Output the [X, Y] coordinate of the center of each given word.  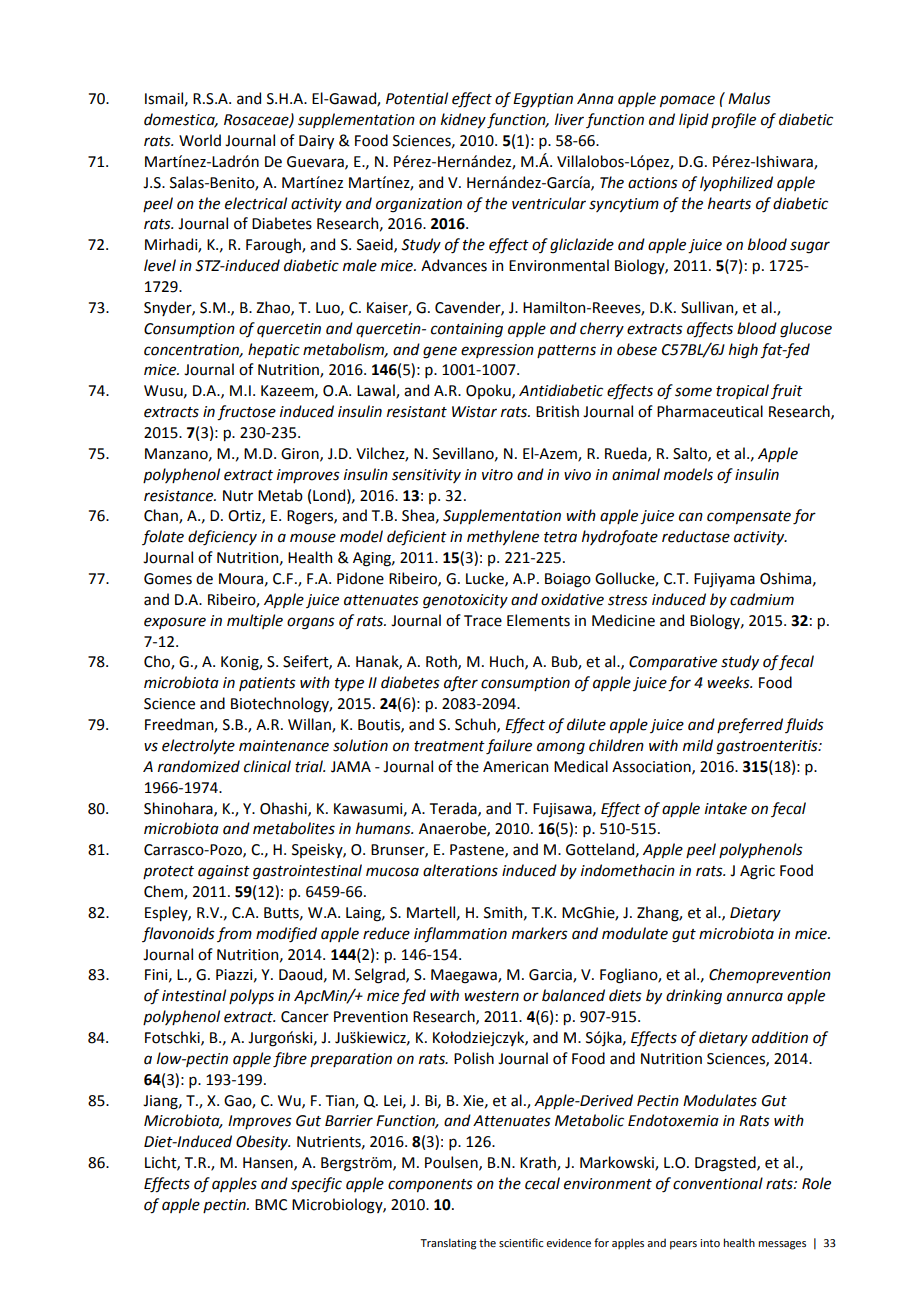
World [200, 140]
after [461, 684]
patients [267, 684]
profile [733, 121]
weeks [729, 682]
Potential [417, 98]
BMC [271, 1205]
